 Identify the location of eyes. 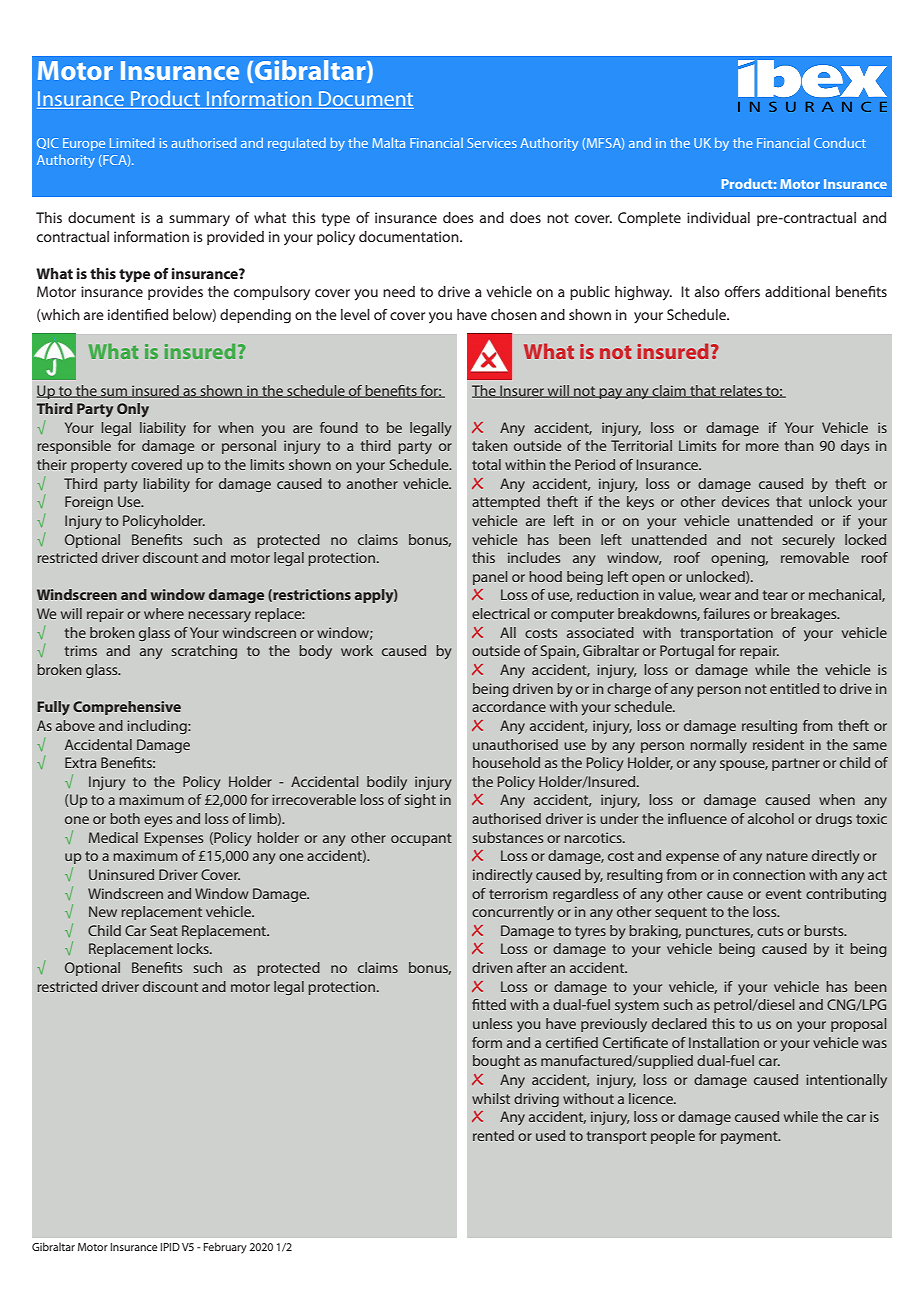
(158, 821).
